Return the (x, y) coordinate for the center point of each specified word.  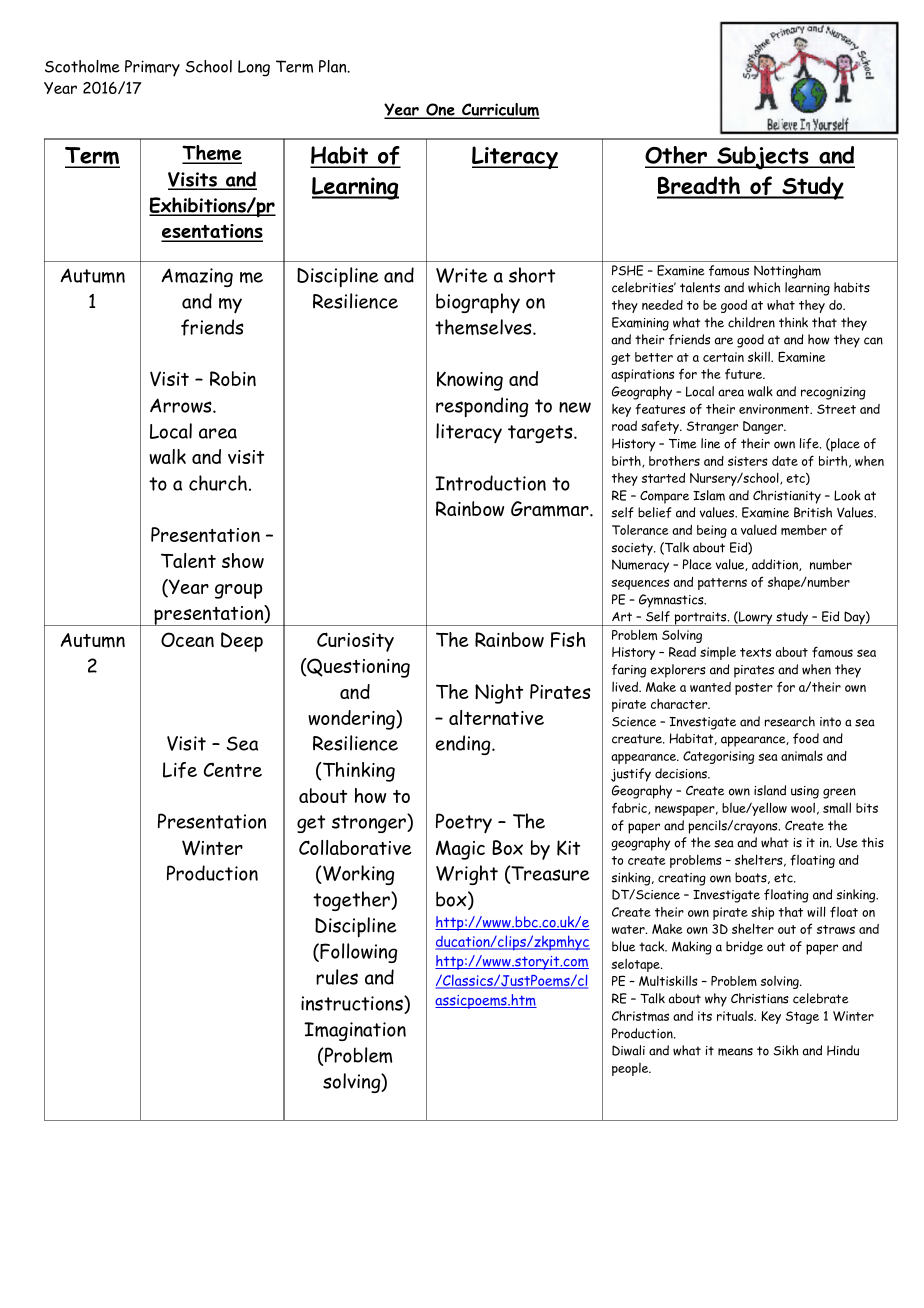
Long (254, 68)
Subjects (763, 158)
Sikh (786, 1050)
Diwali (628, 1050)
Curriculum (500, 111)
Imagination (355, 1031)
